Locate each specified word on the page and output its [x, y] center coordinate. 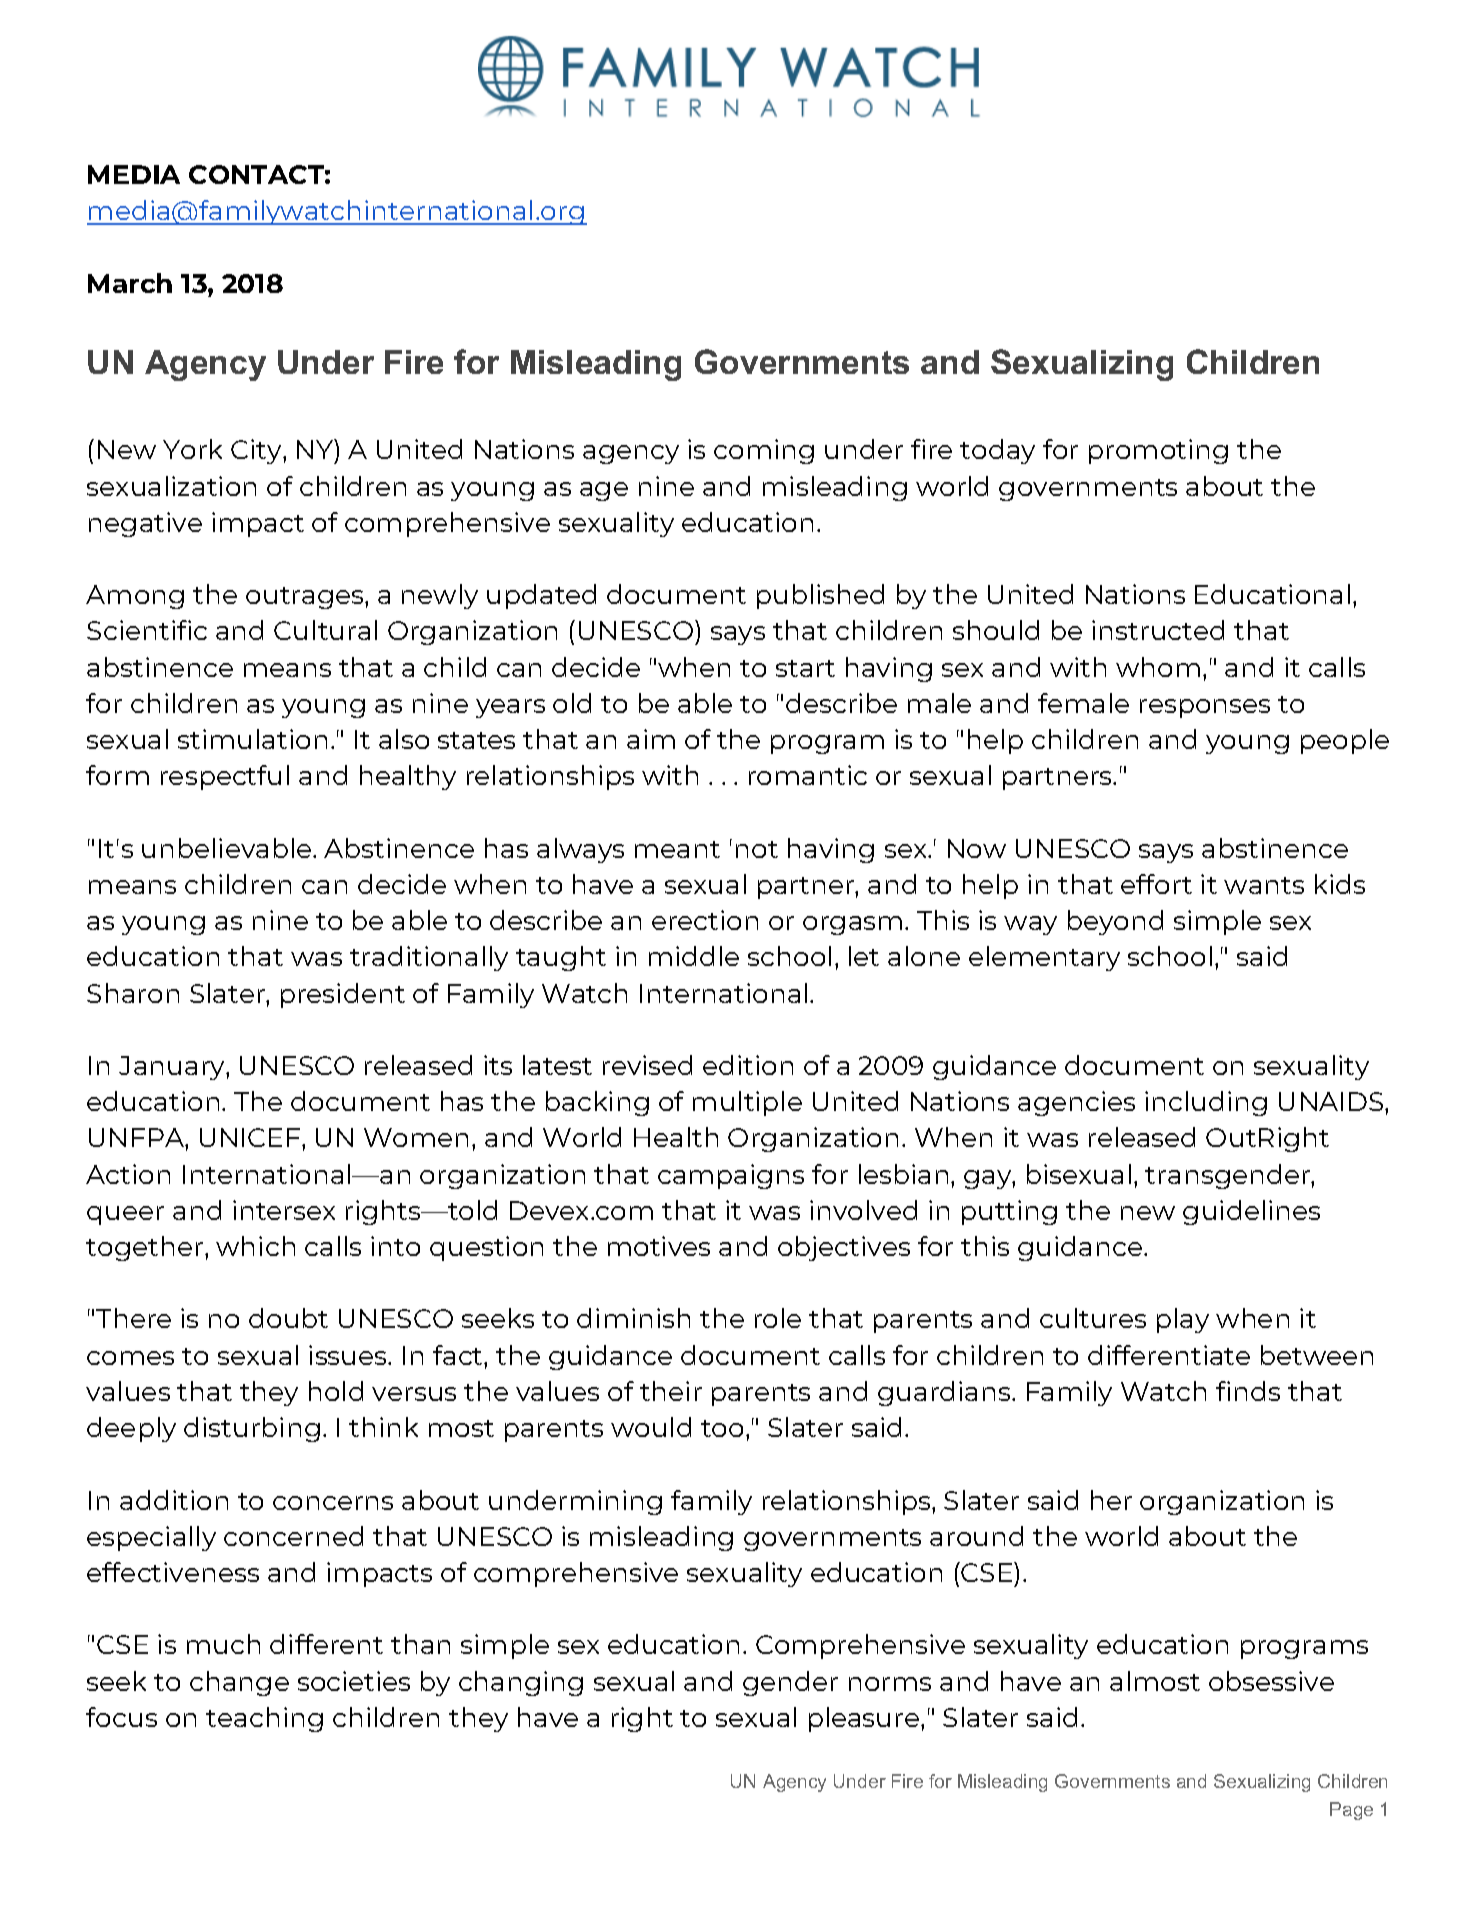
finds [1248, 1391]
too [722, 1428]
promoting [1158, 451]
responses [1205, 708]
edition [748, 1065]
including [1206, 1103]
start [805, 668]
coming [764, 451]
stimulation [252, 739]
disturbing [252, 1429]
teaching [264, 1719]
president [343, 995]
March [130, 283]
